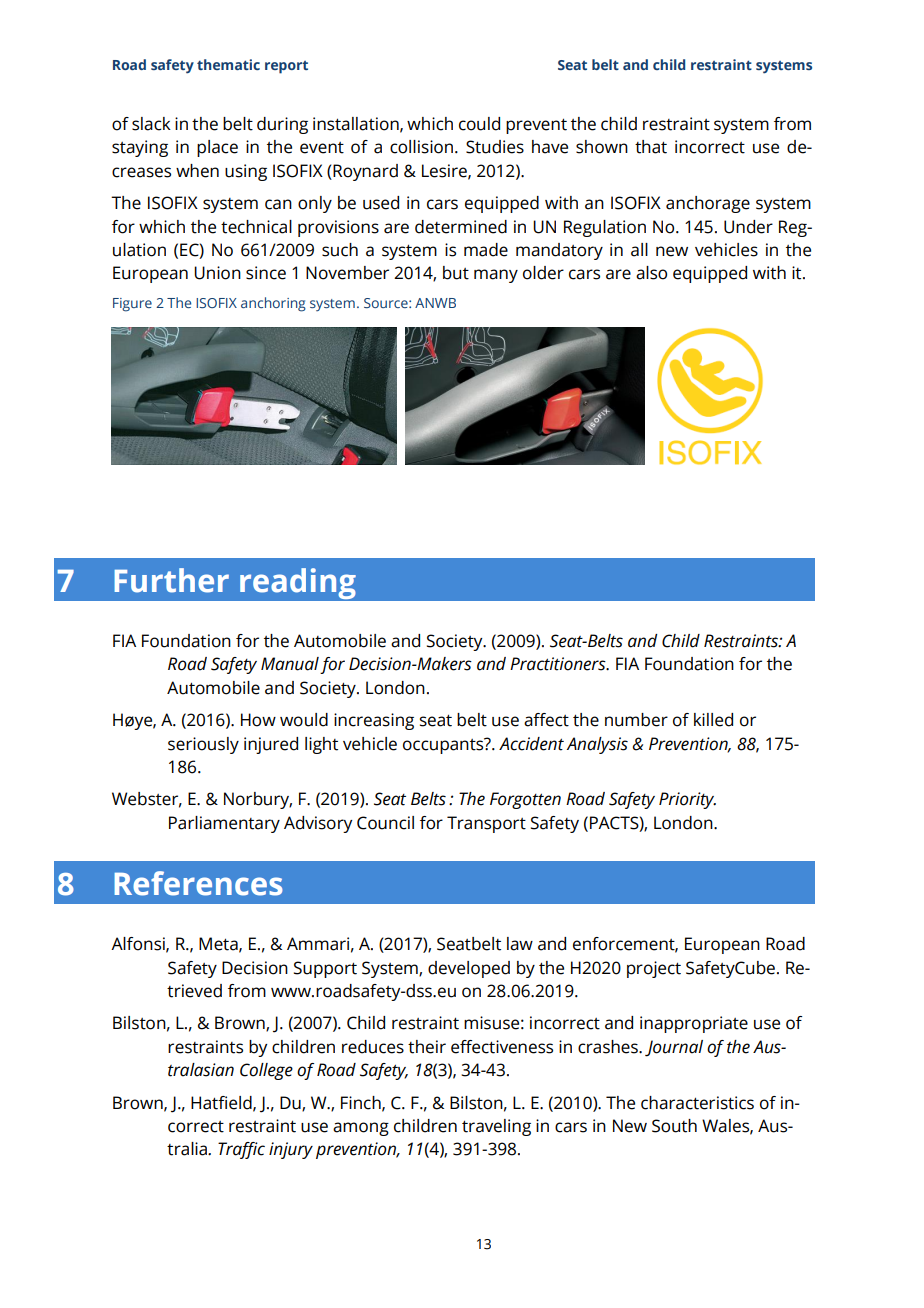 The height and width of the image is (1308, 924). I want to click on injury, so click(291, 1150).
